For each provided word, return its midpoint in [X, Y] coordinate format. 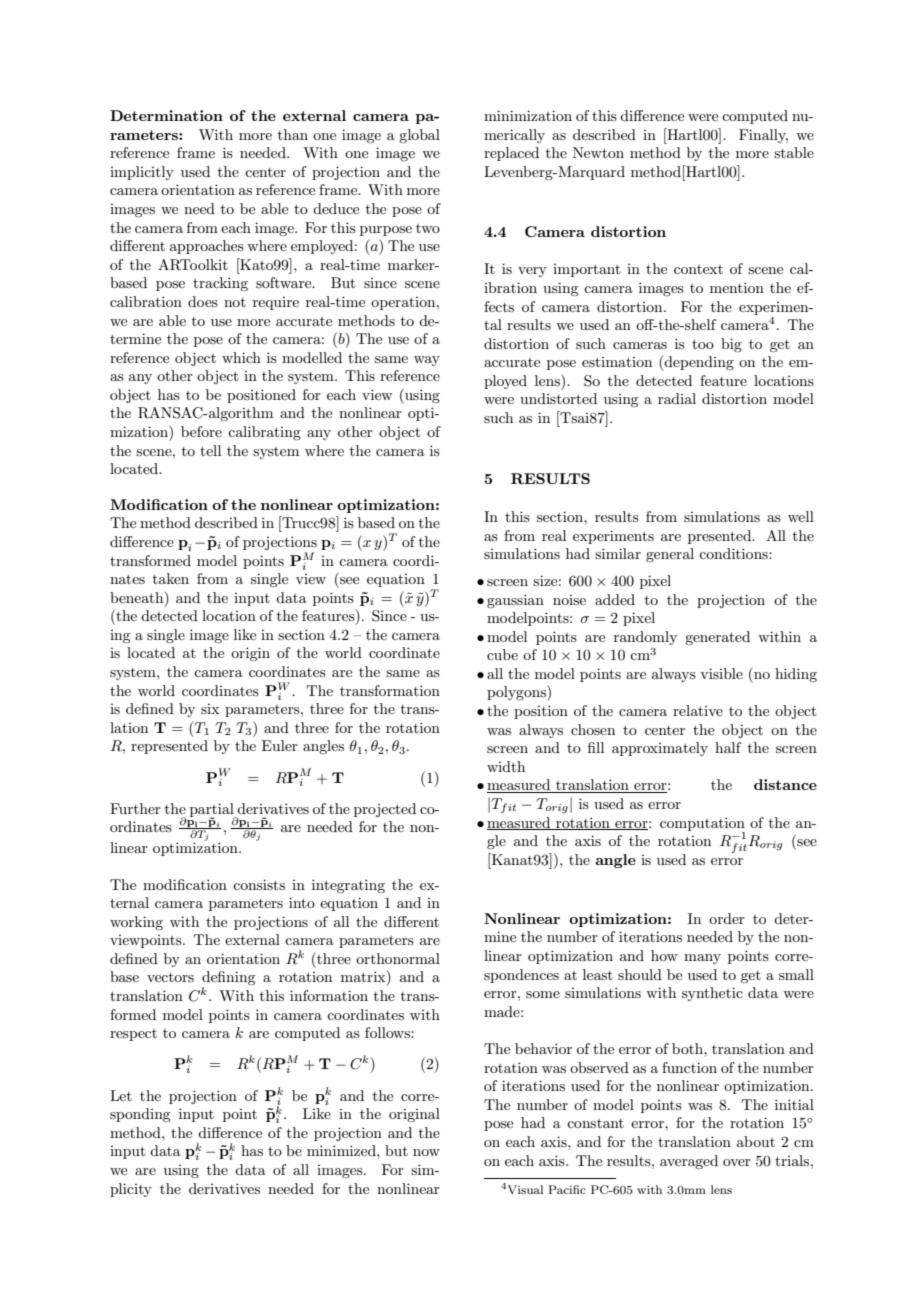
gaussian [515, 601]
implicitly [142, 173]
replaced [511, 154]
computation [702, 825]
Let [121, 1095]
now [426, 1152]
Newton [598, 152]
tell [210, 450]
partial [213, 811]
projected [385, 810]
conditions [734, 553]
